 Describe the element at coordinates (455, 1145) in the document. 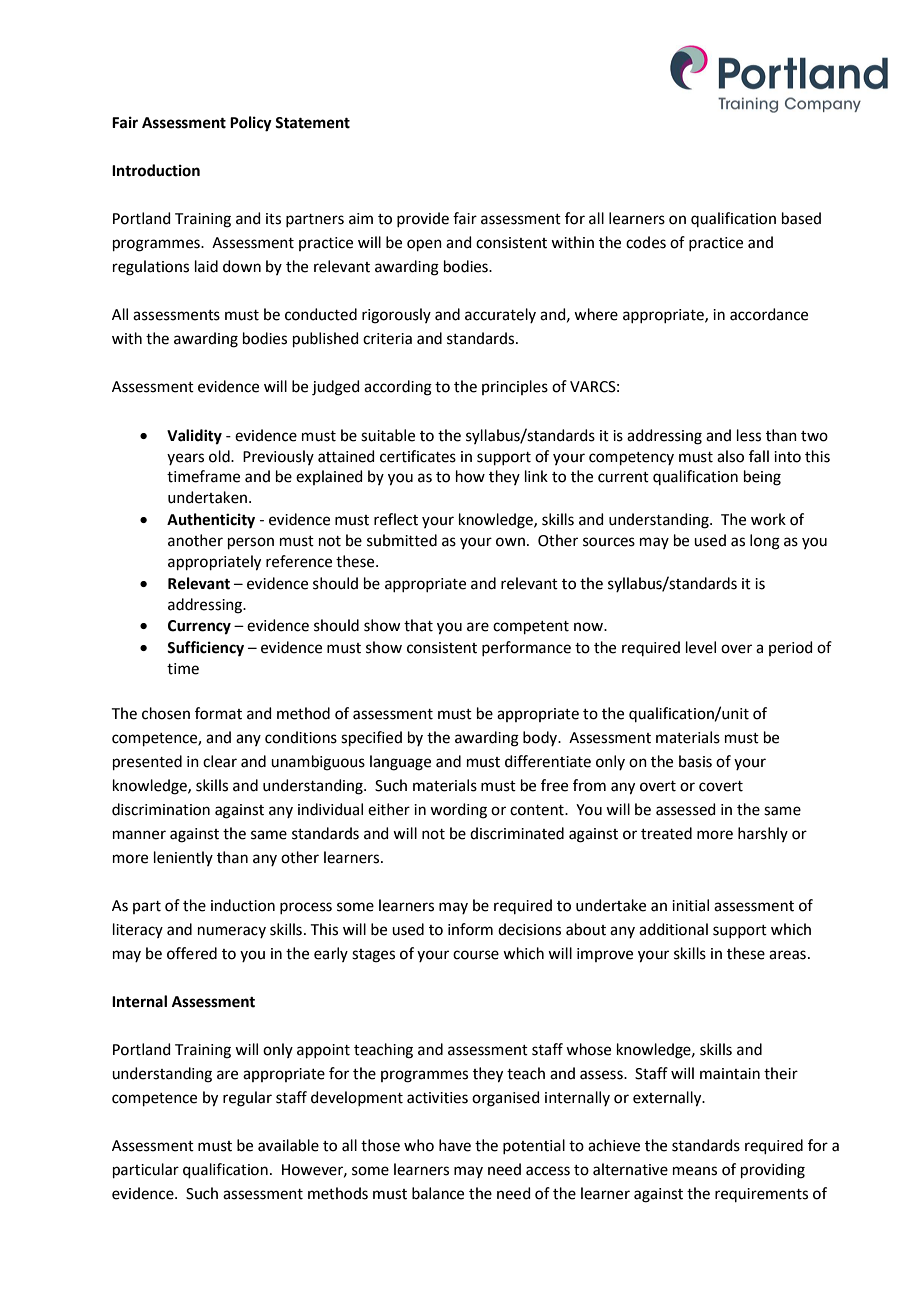

I see `have` at that location.
